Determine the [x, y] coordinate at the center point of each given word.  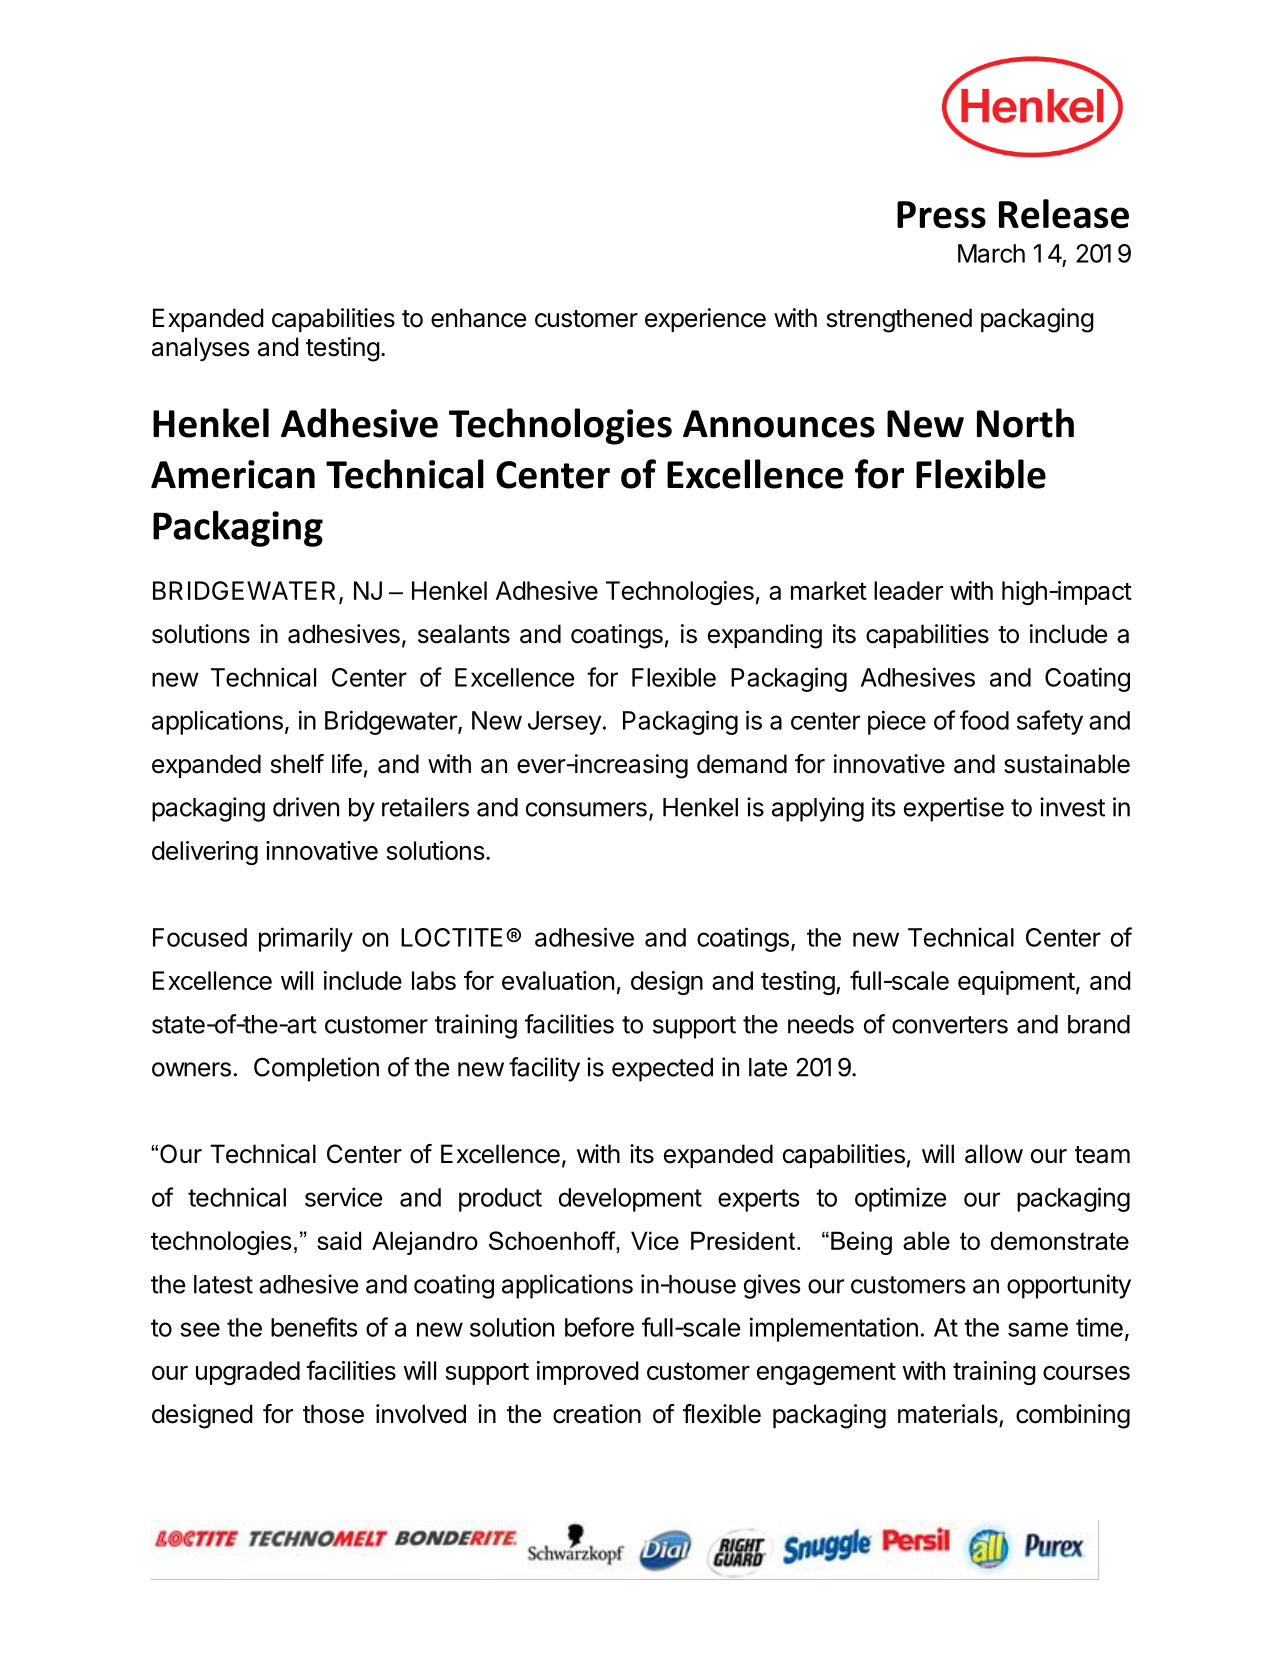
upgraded [248, 1373]
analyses [200, 349]
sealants [464, 634]
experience [705, 320]
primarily [306, 939]
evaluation [558, 980]
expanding [765, 636]
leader [908, 590]
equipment [1016, 983]
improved [588, 1373]
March [991, 253]
